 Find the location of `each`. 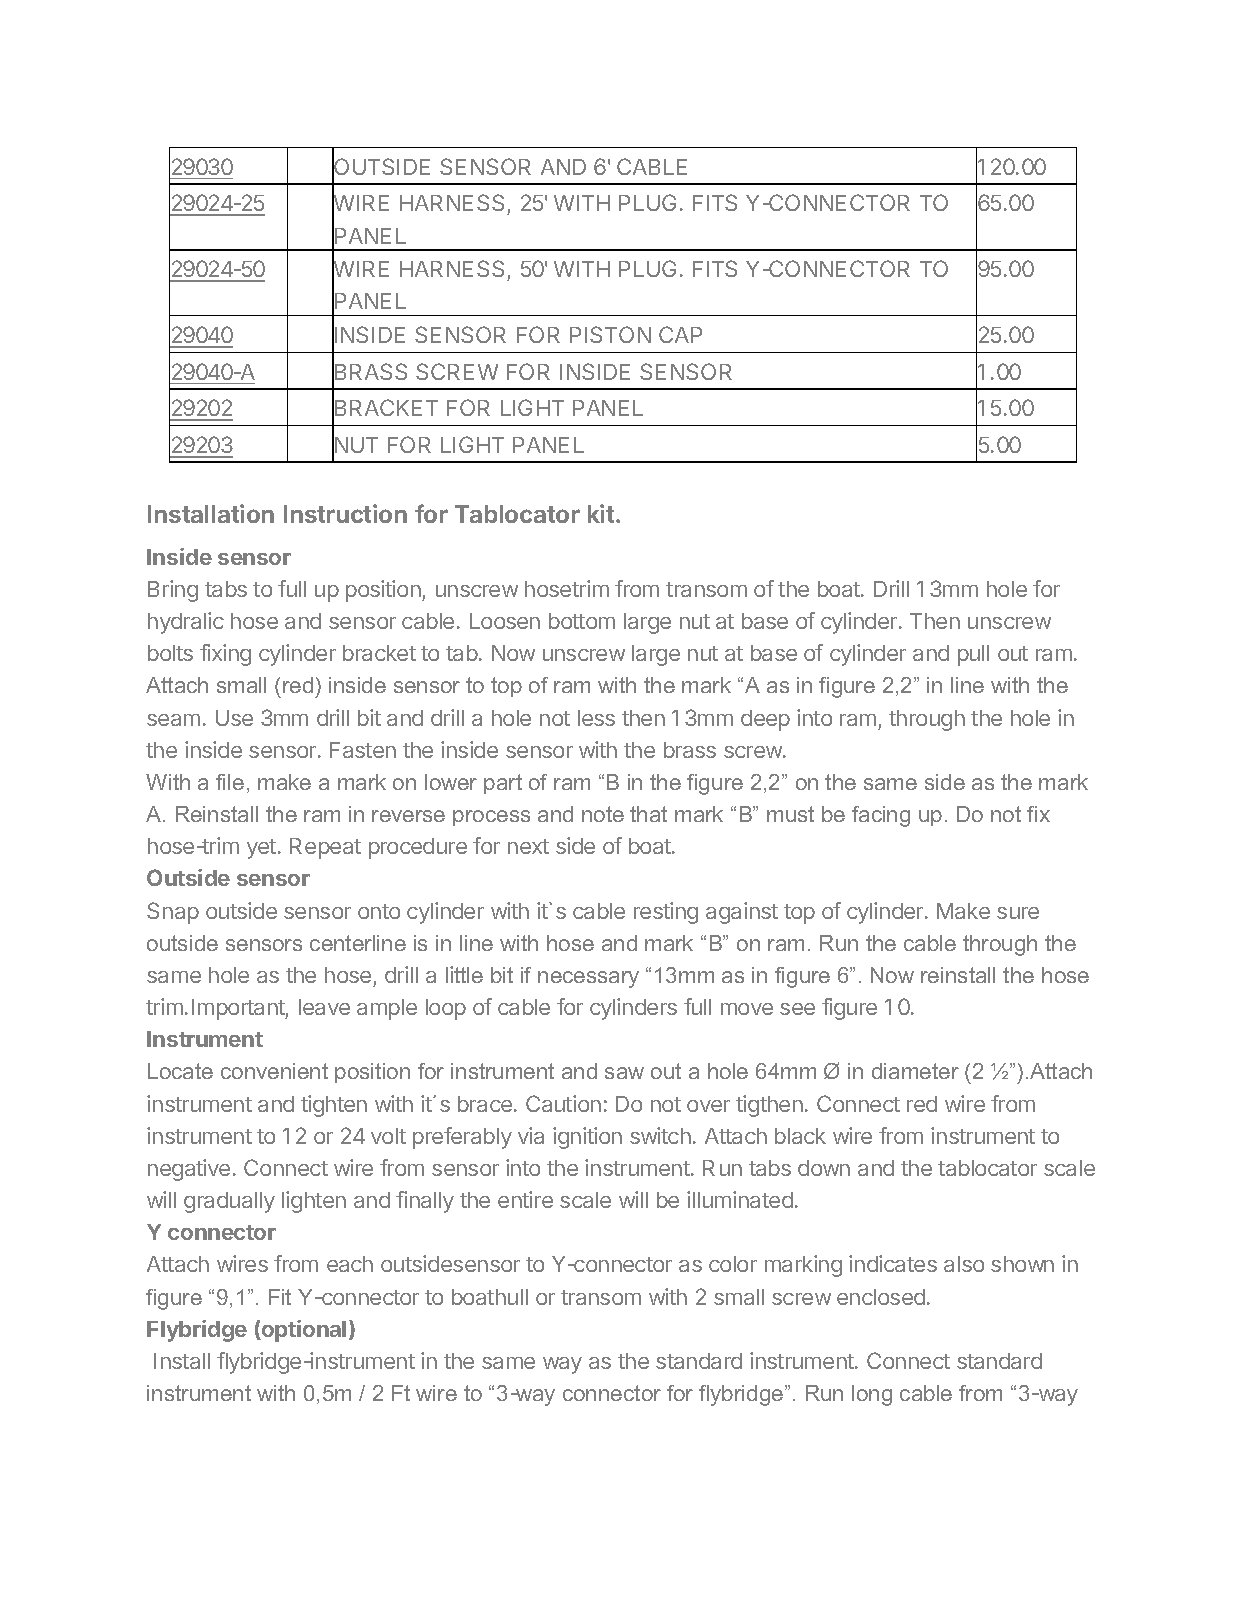

each is located at coordinates (350, 1264).
